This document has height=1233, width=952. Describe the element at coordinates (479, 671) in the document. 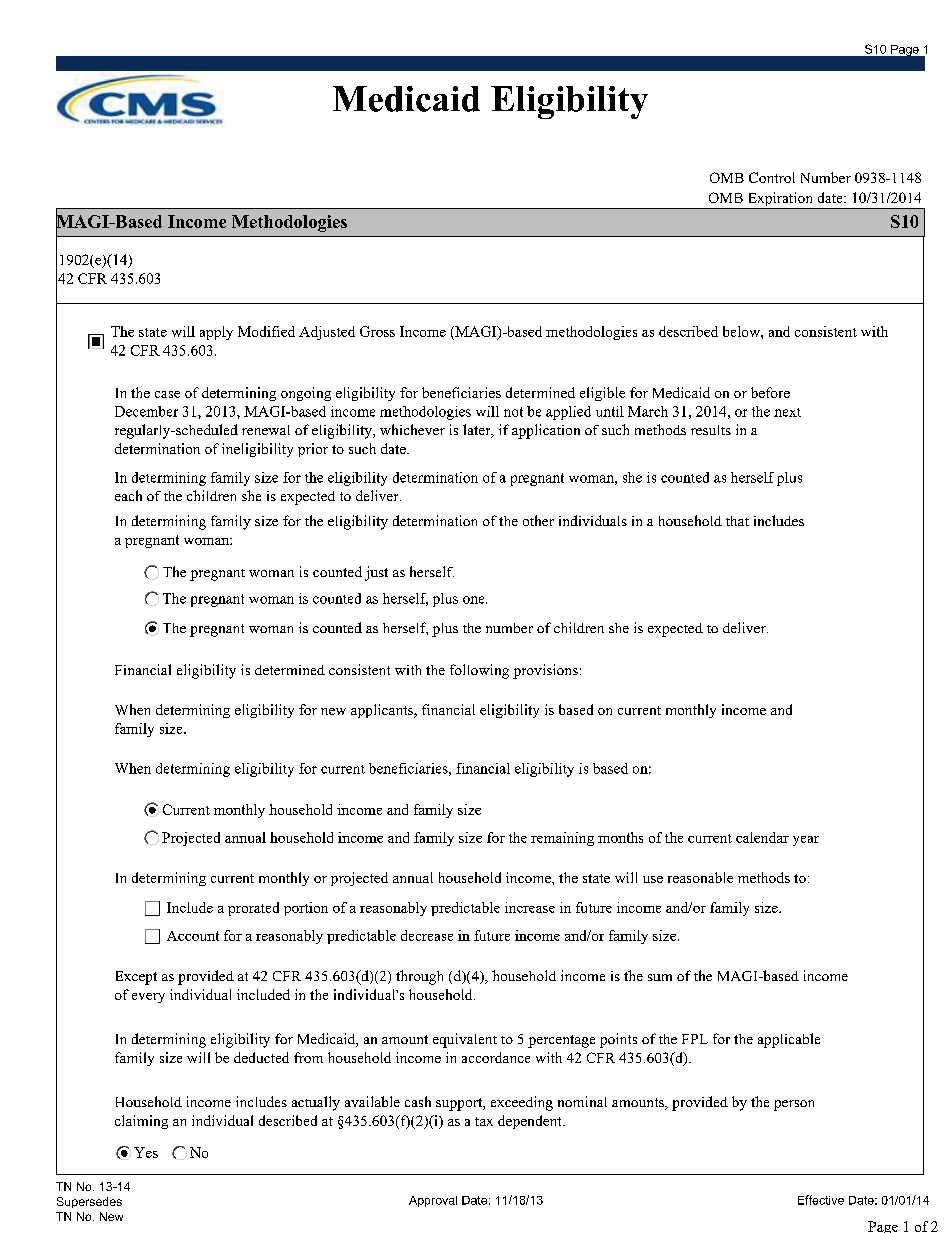

I see `following` at that location.
